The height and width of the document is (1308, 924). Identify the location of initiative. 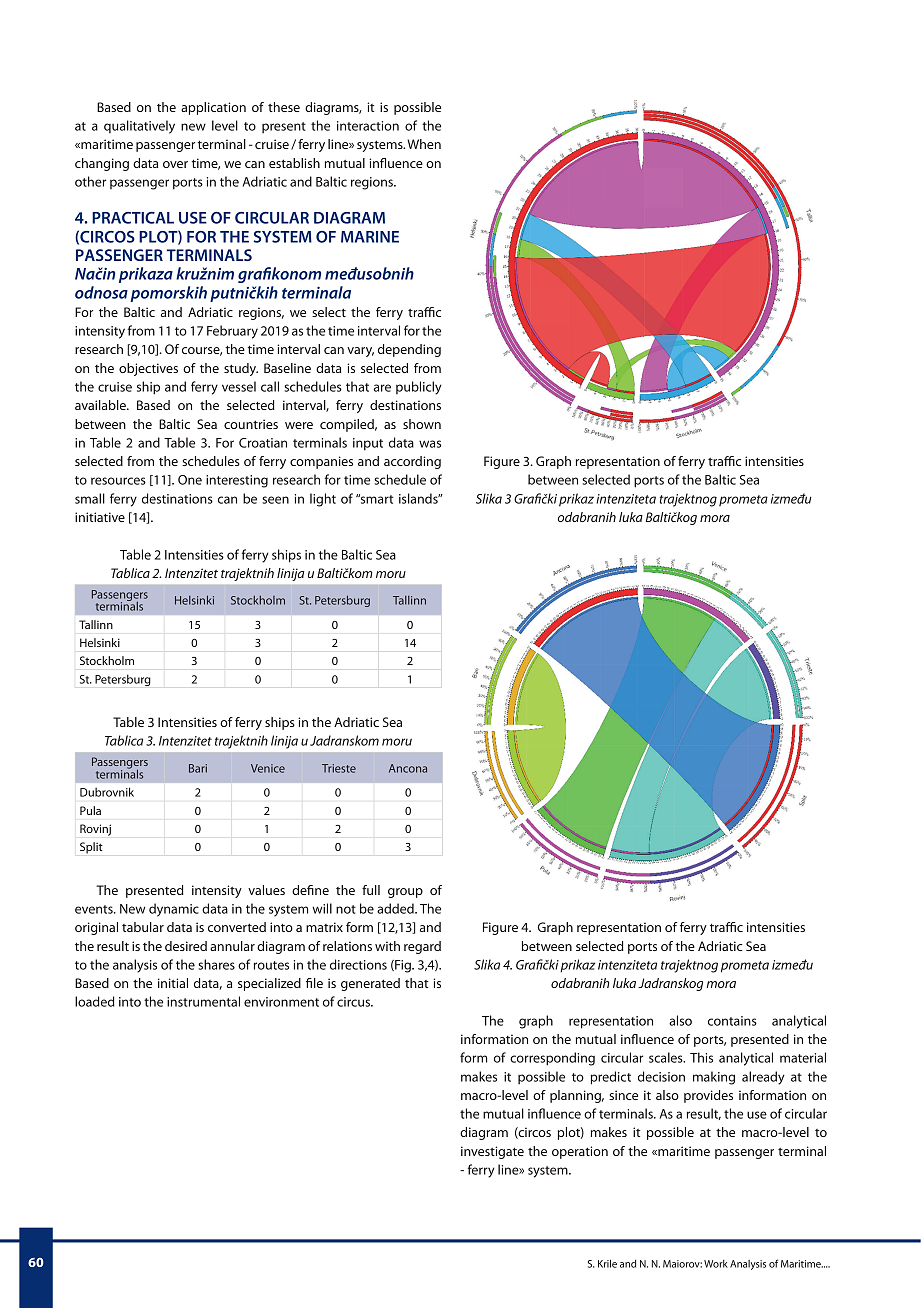
(100, 517).
